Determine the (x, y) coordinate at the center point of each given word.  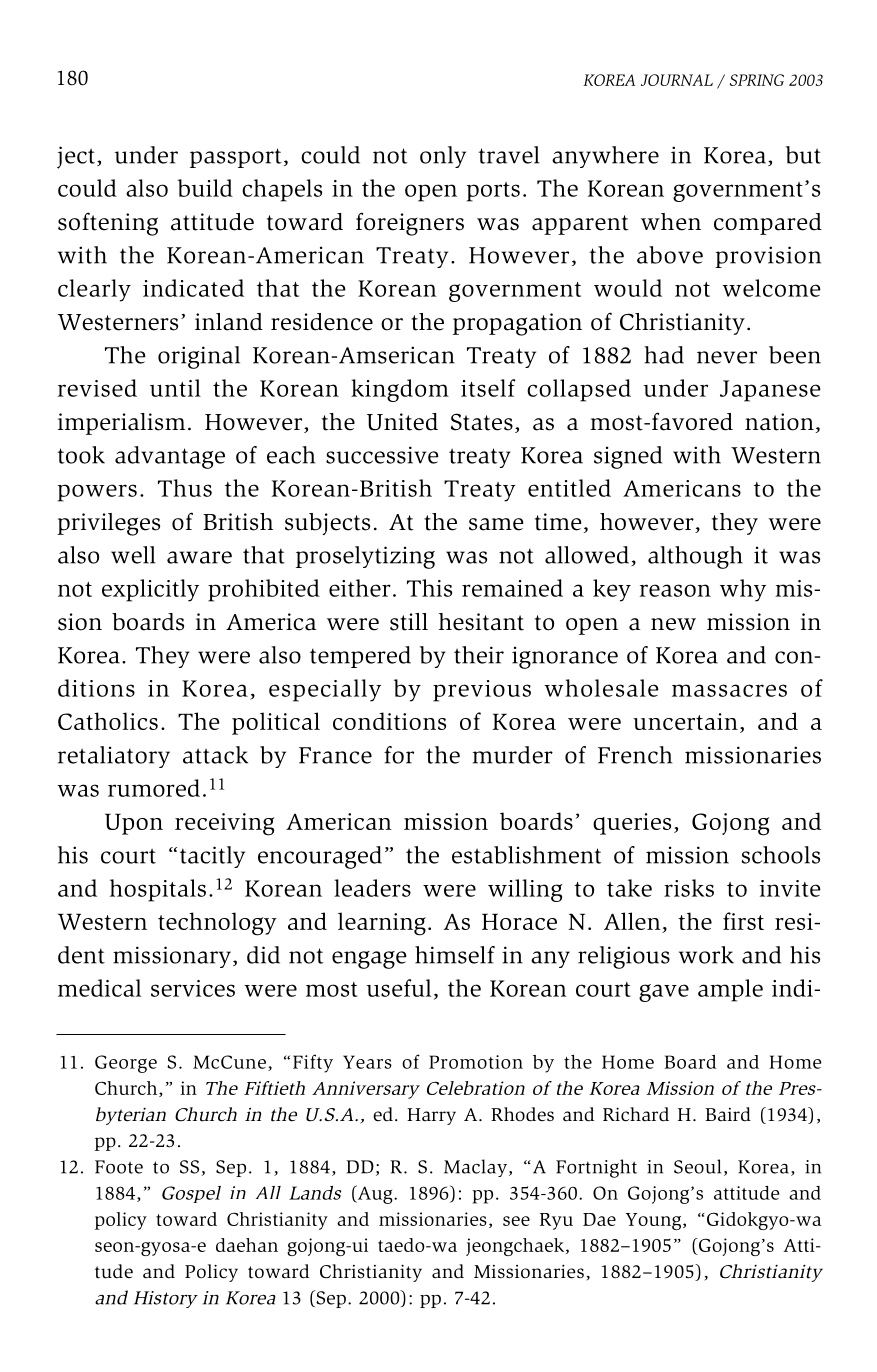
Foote (119, 1167)
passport (236, 158)
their (479, 655)
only (443, 157)
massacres (729, 690)
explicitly (150, 590)
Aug (375, 1194)
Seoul (697, 1166)
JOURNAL (677, 80)
